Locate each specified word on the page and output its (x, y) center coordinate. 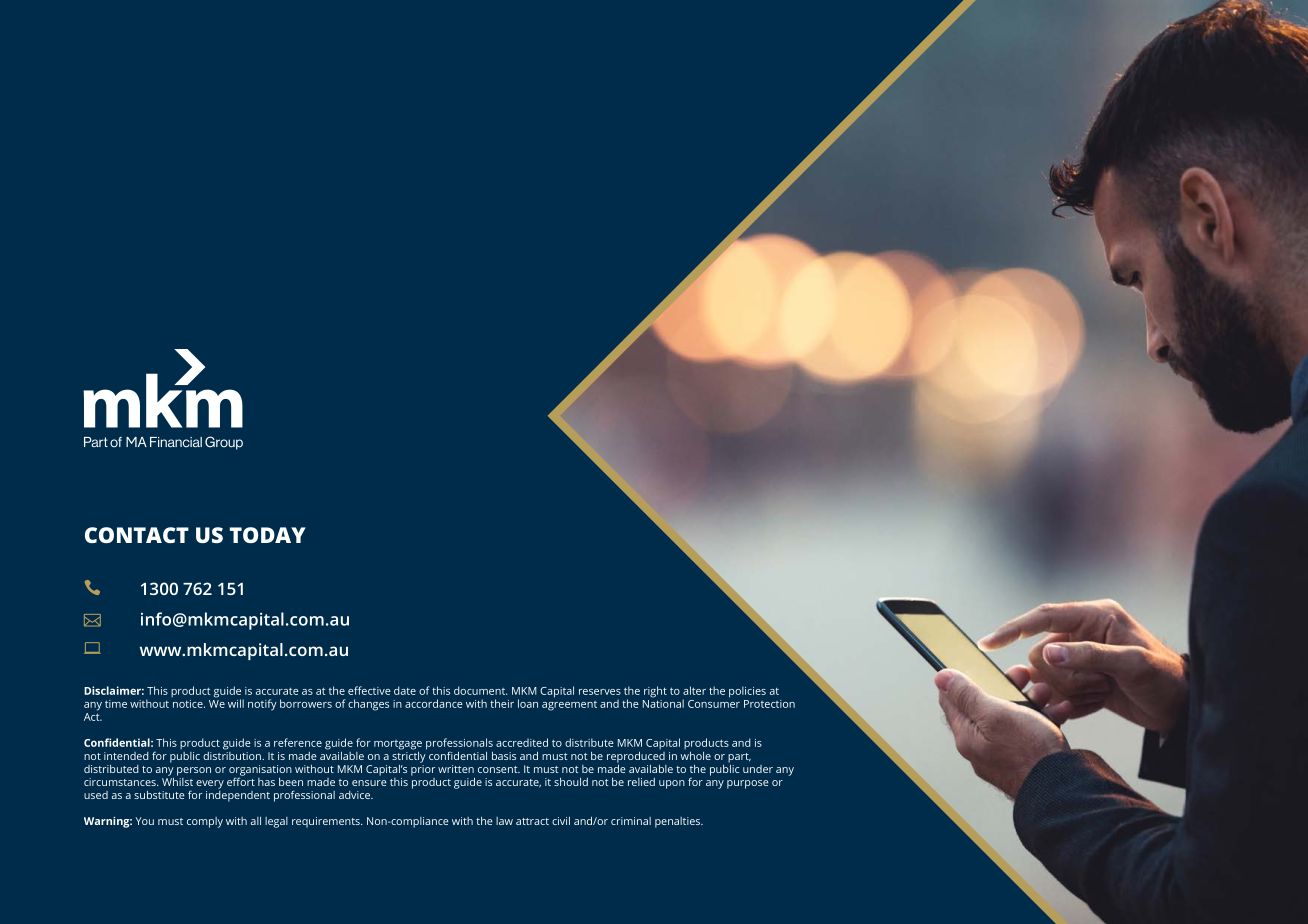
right (655, 692)
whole (696, 756)
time (116, 704)
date (405, 690)
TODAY (268, 535)
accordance (434, 703)
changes (368, 705)
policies (747, 692)
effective (369, 690)
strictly (409, 756)
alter (694, 690)
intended (126, 756)
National (663, 702)
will (236, 703)
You (145, 821)
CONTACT (137, 535)
